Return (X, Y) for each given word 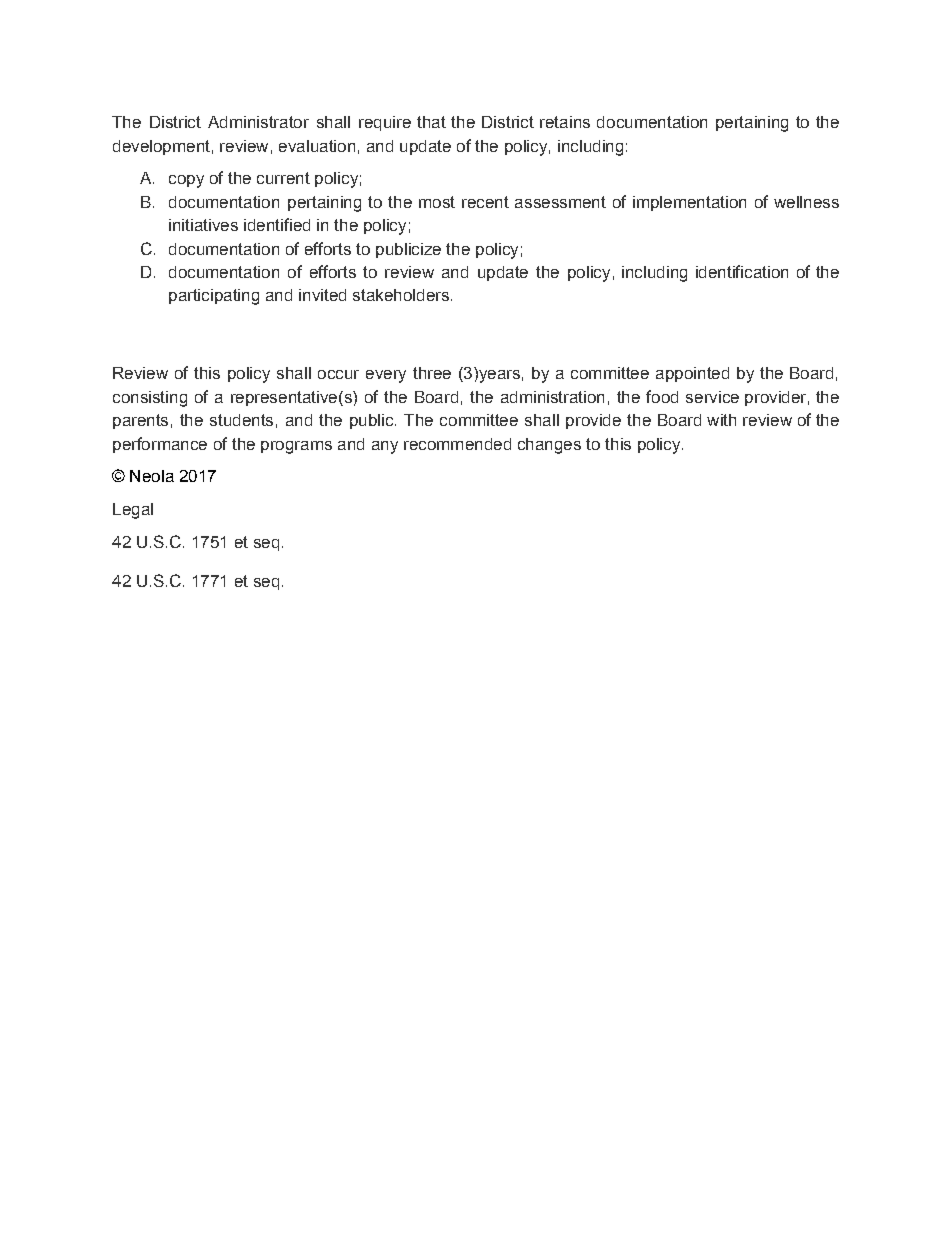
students (241, 420)
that (431, 122)
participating (214, 297)
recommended (457, 444)
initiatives (203, 225)
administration (552, 397)
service (712, 397)
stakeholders (401, 295)
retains (565, 122)
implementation (689, 203)
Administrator (258, 122)
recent (485, 202)
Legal (133, 511)
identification (742, 271)
